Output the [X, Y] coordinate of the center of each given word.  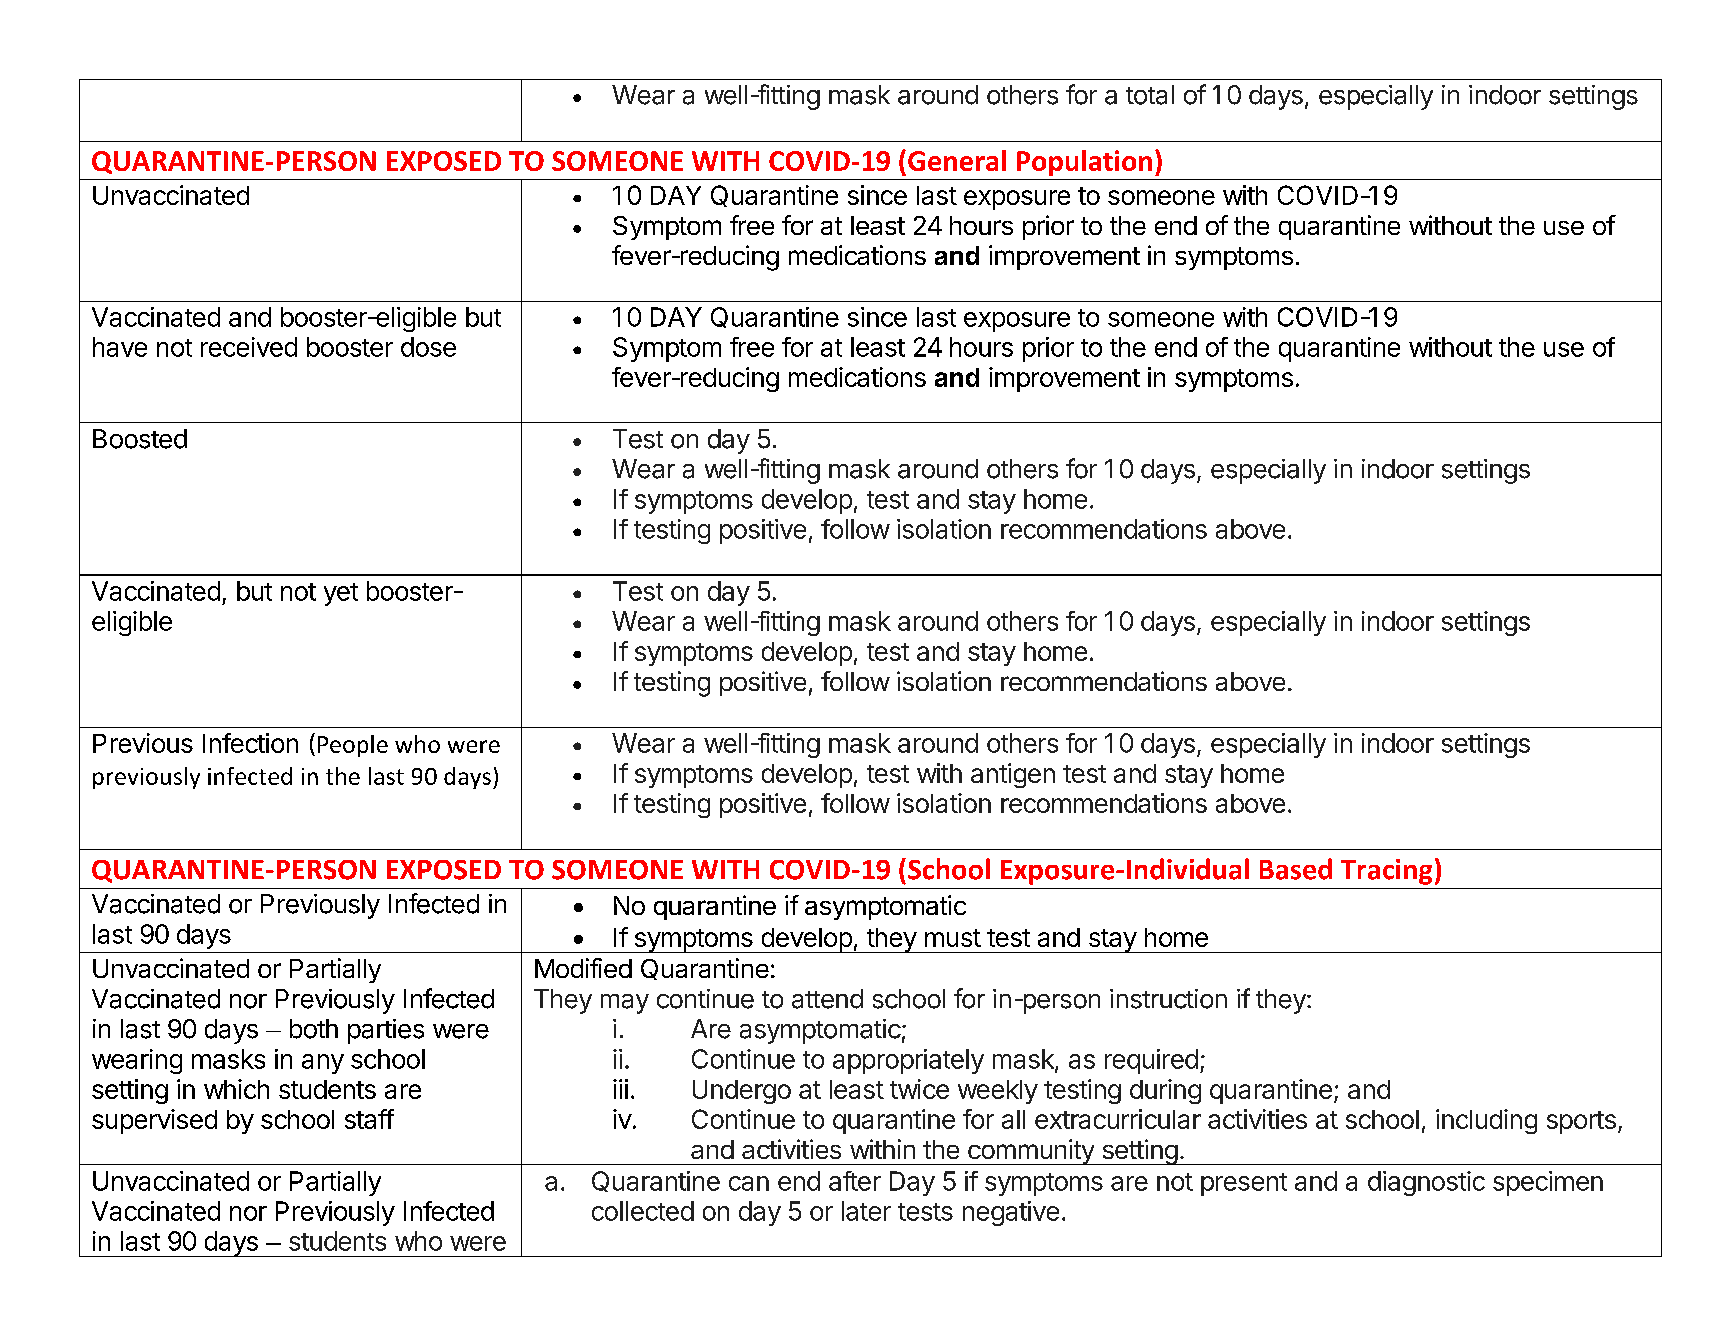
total [1150, 95]
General [957, 160]
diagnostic [1426, 1183]
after [855, 1181]
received [249, 347]
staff [369, 1119]
